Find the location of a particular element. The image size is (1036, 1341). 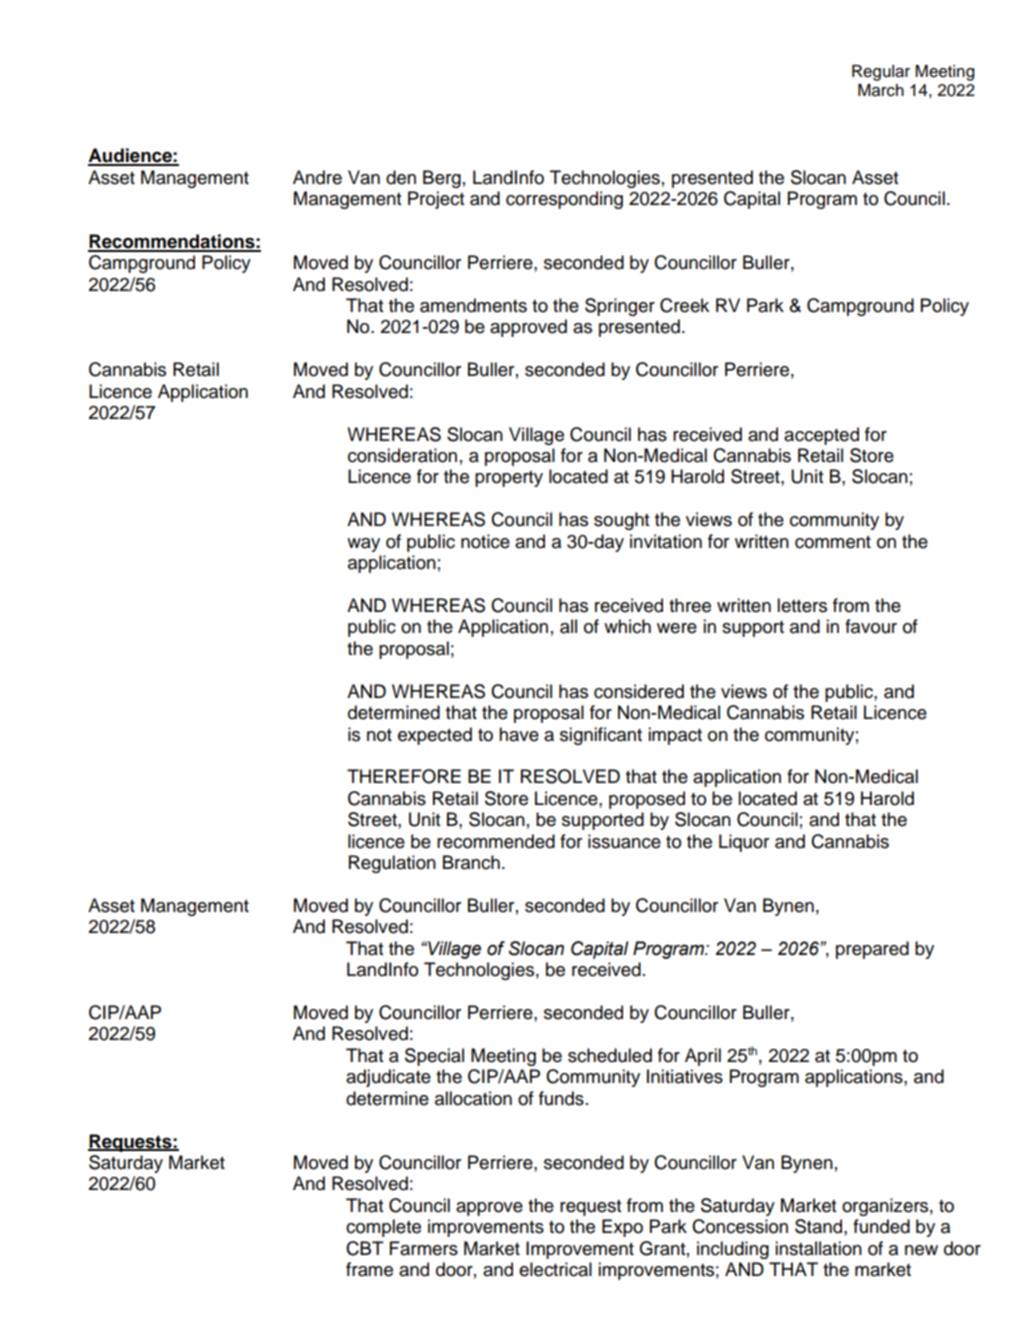

complete is located at coordinates (383, 1228).
